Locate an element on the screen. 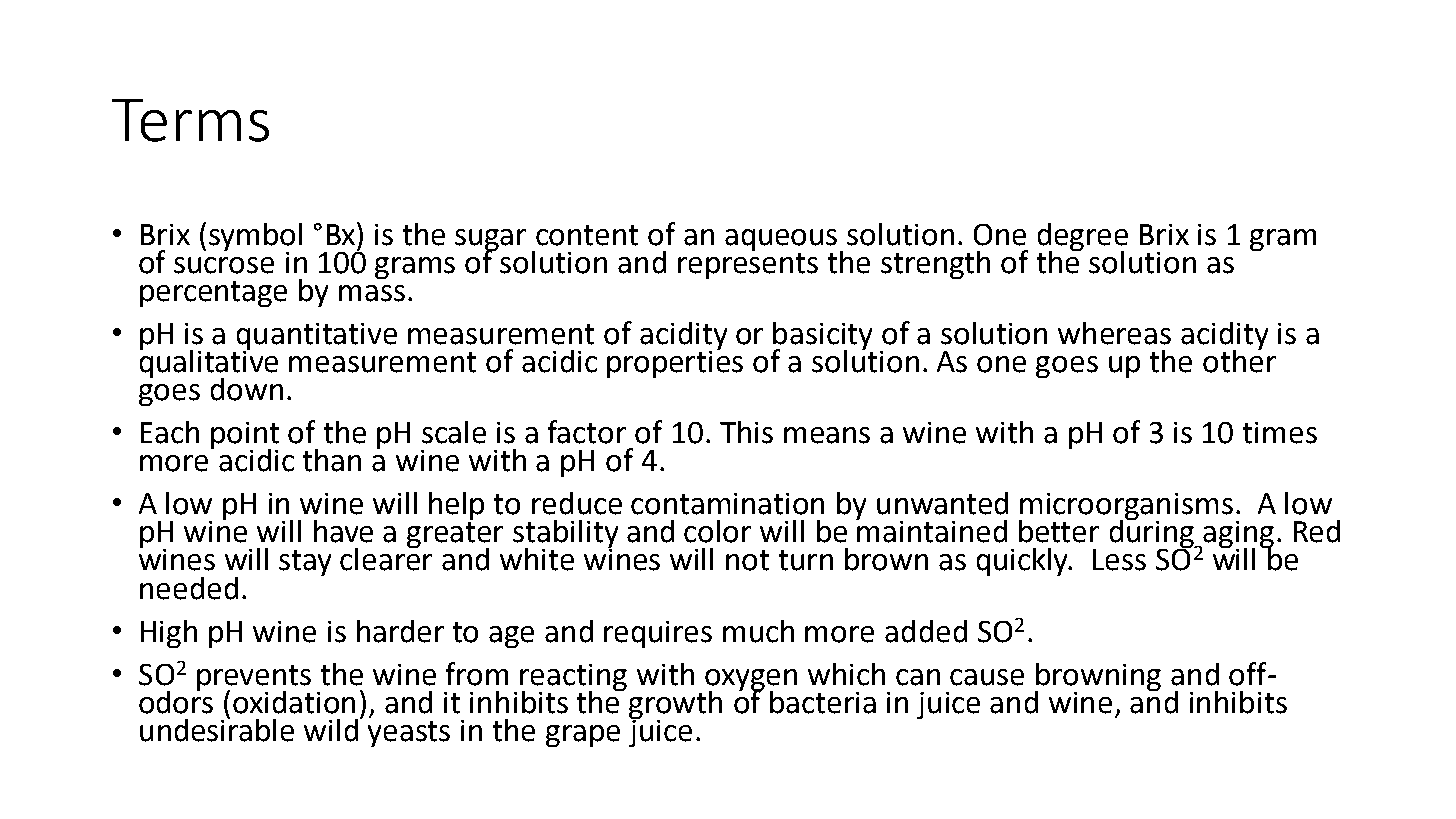 This screenshot has width=1456, height=819. degree is located at coordinates (1083, 238).
